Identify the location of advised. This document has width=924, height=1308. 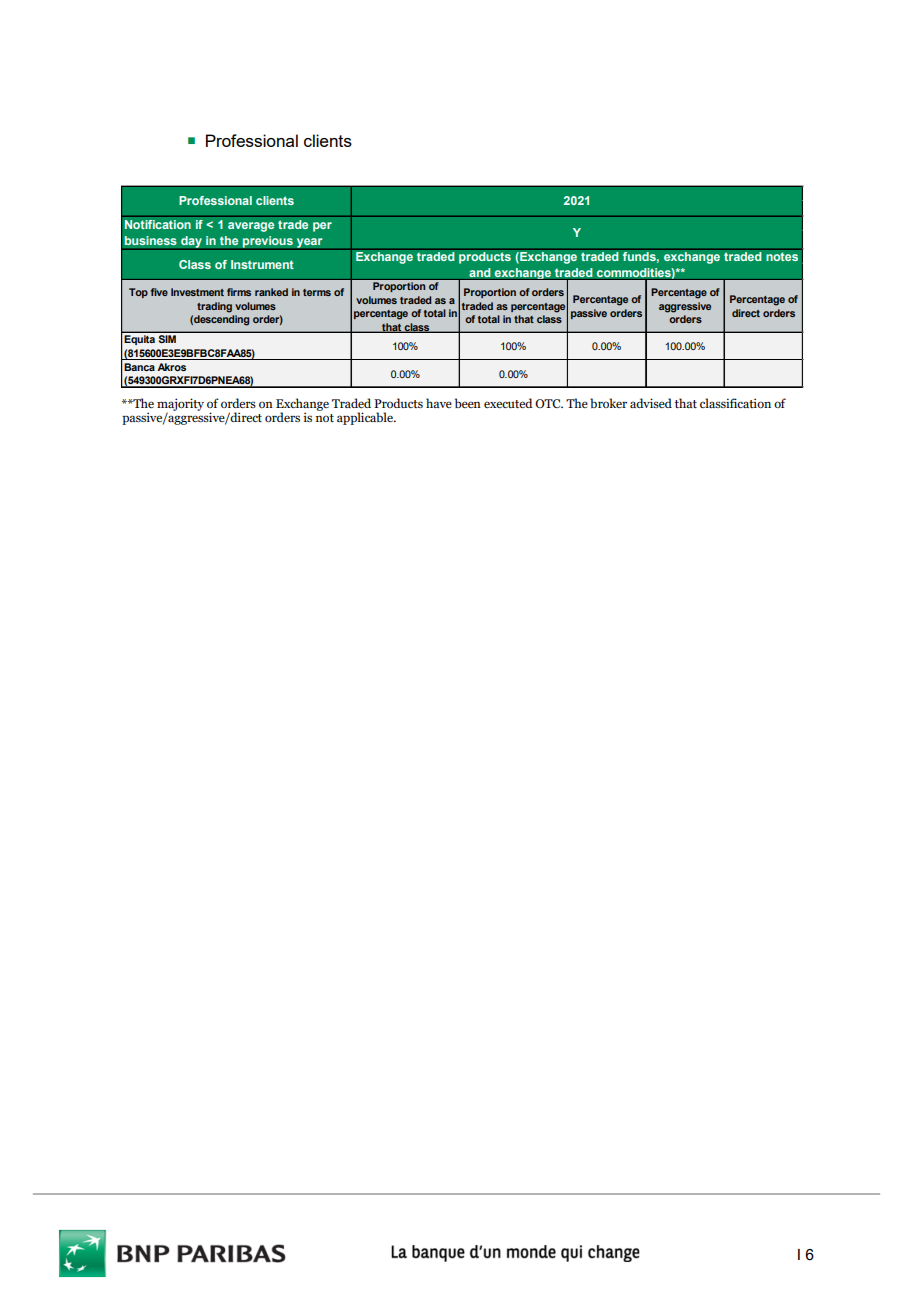
(651, 403).
